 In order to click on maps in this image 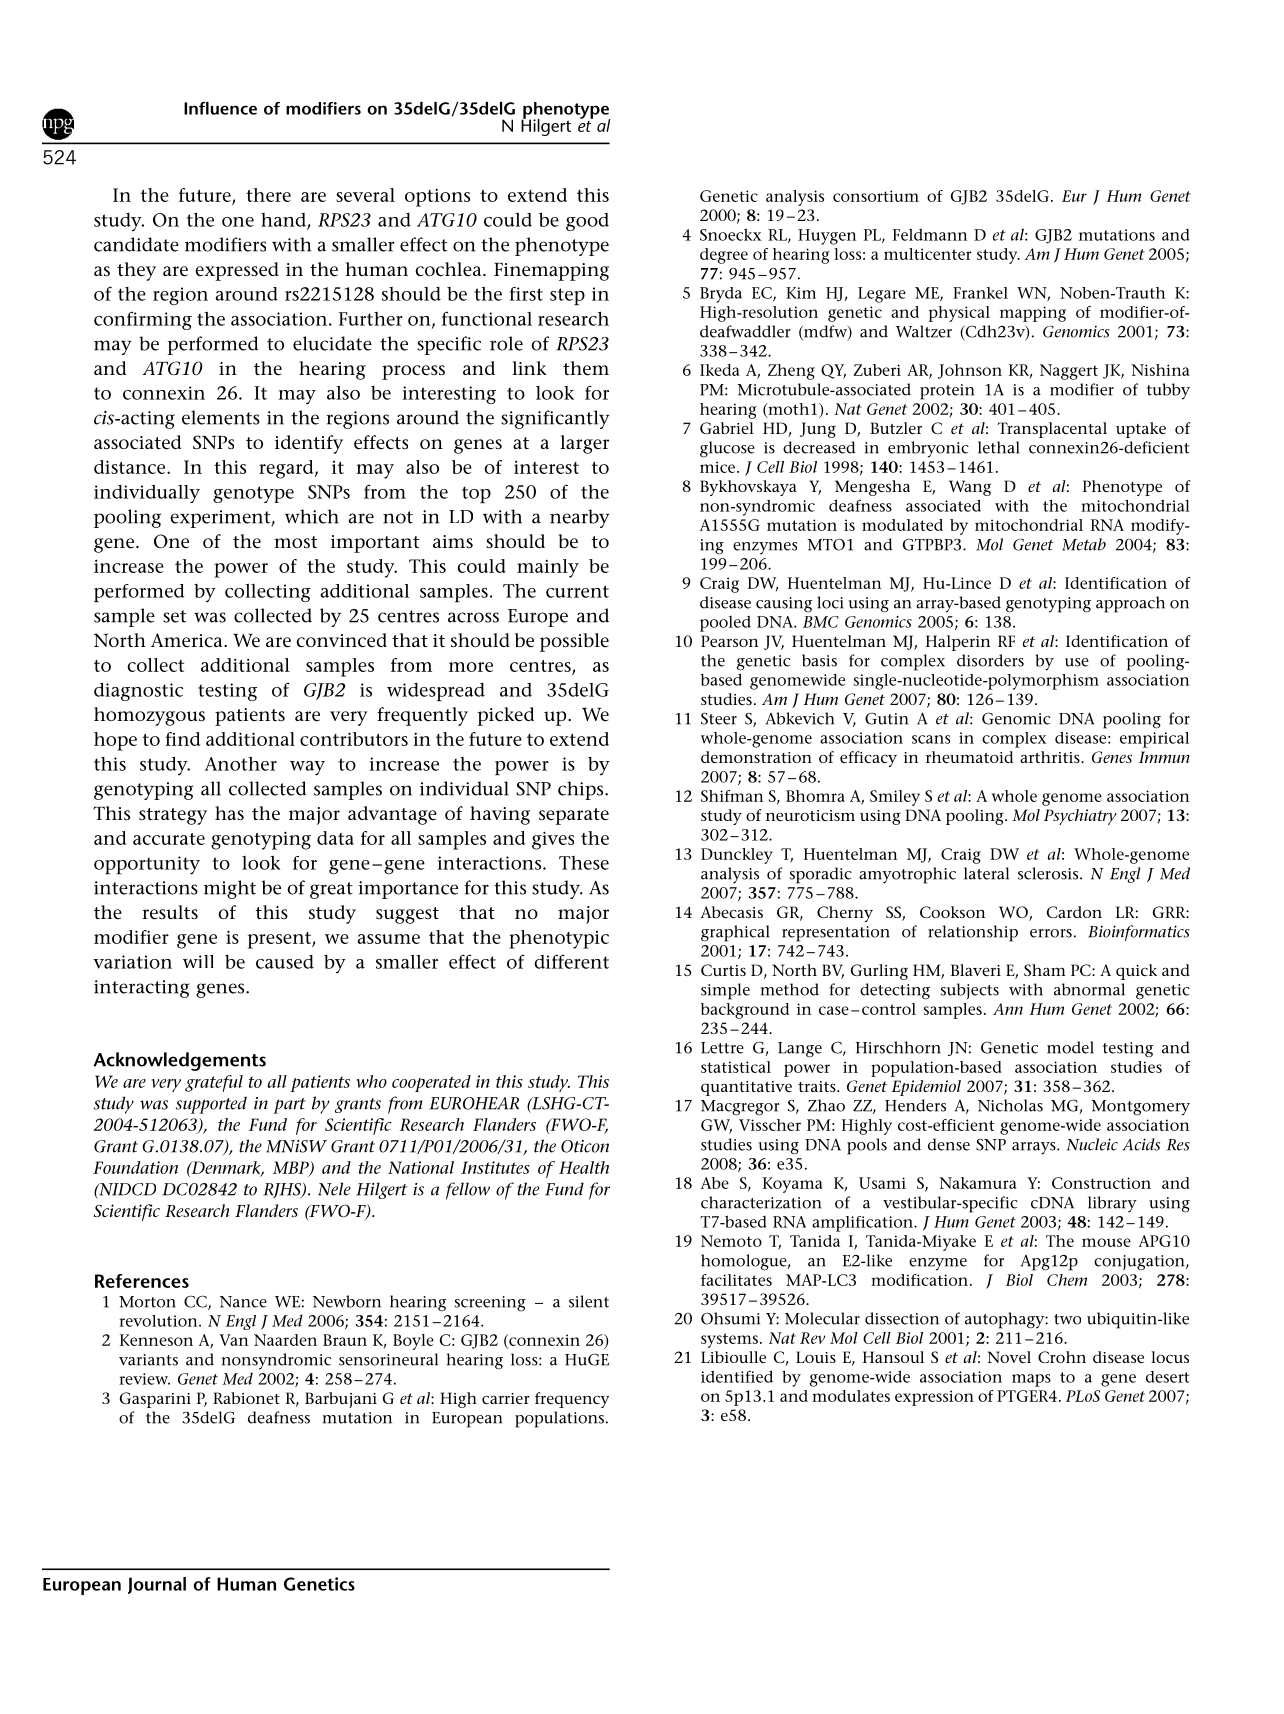, I will do `click(1031, 1380)`.
